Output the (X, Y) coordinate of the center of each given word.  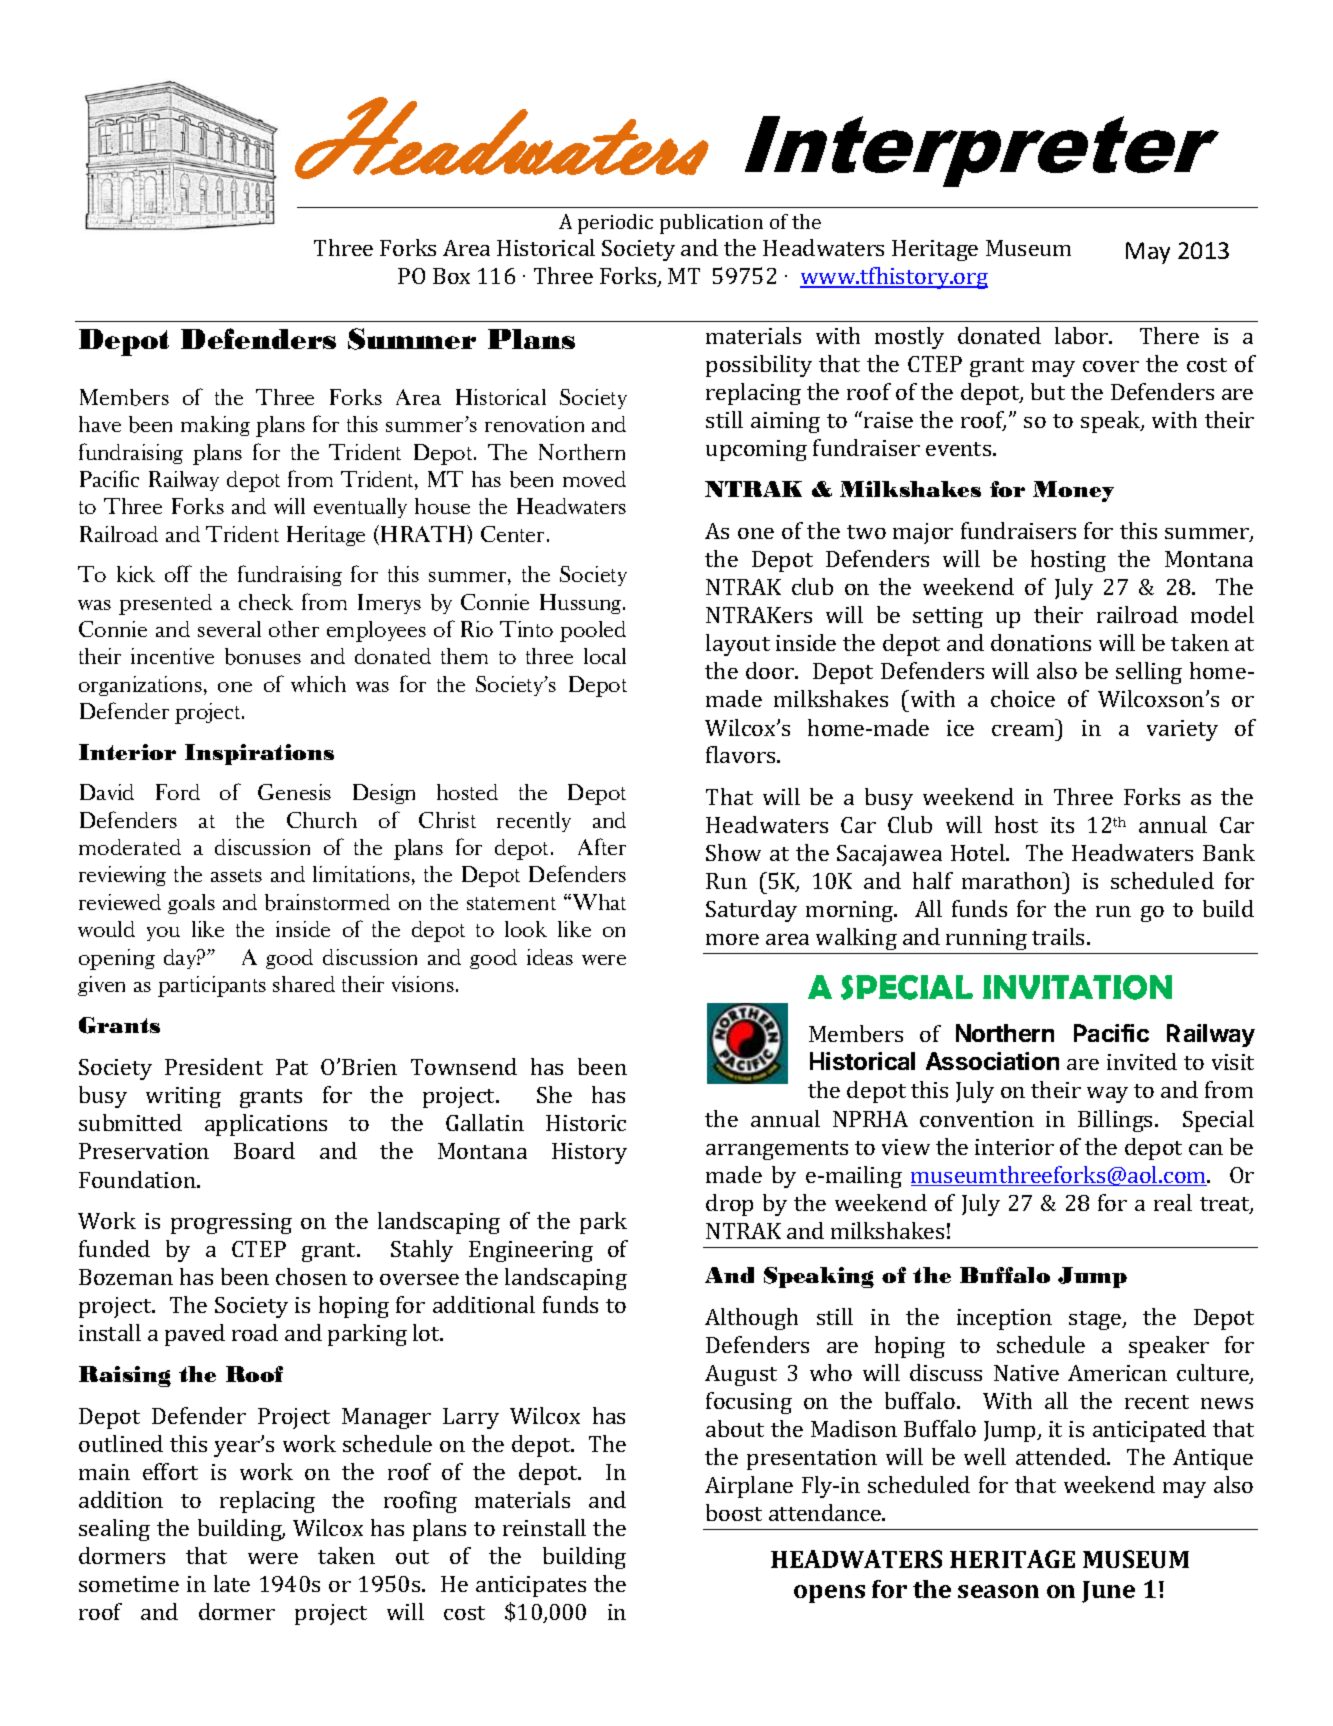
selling (1149, 673)
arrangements (777, 1150)
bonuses (263, 656)
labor (1083, 335)
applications (266, 1125)
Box (451, 276)
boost (734, 1512)
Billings (1115, 1121)
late (232, 1583)
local (605, 656)
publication (711, 224)
